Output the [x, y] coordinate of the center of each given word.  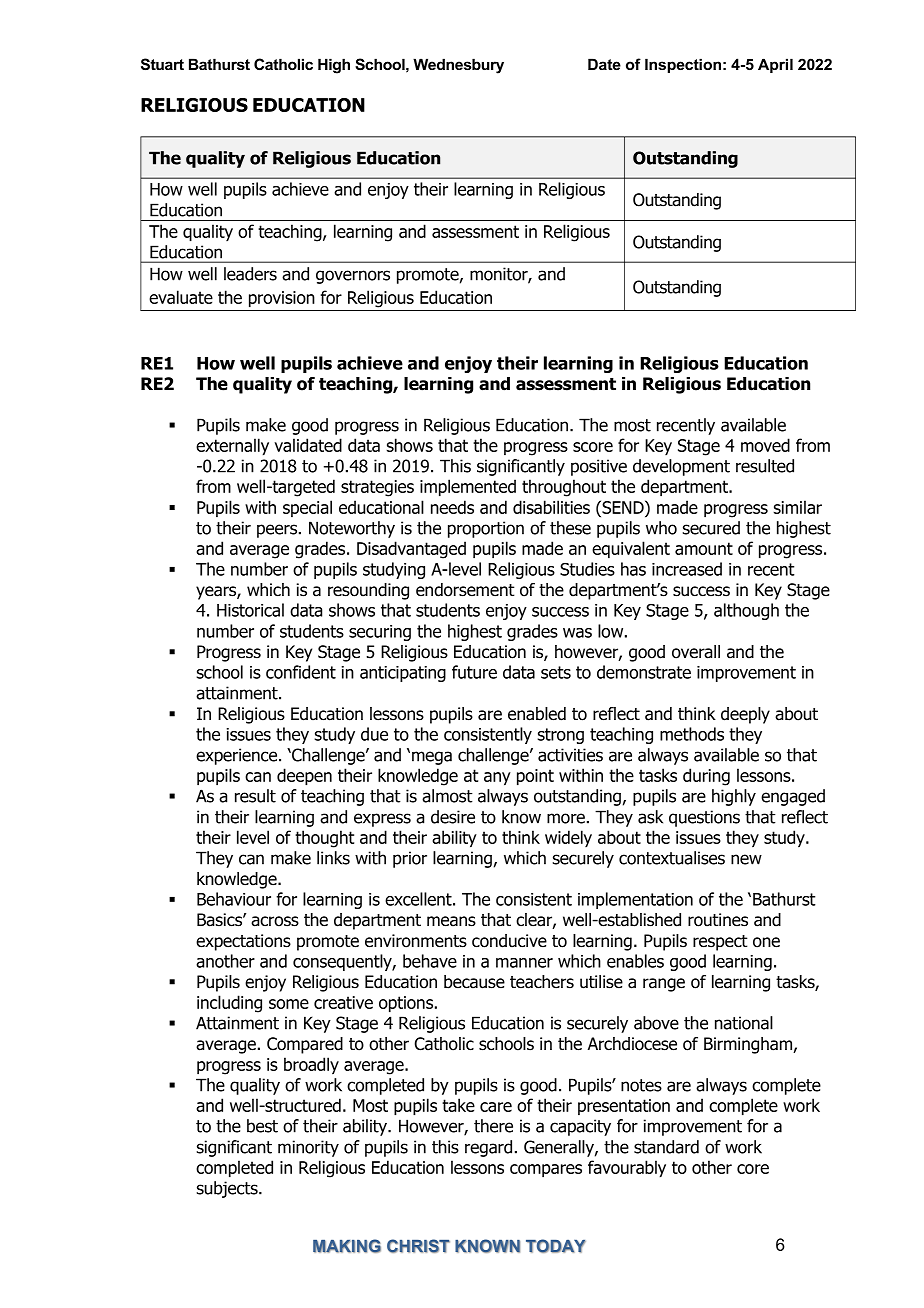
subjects [228, 1189]
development [681, 467]
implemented [468, 488]
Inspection [683, 65]
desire [453, 817]
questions [704, 818]
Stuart [162, 64]
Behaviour [234, 899]
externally [232, 447]
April [775, 65]
